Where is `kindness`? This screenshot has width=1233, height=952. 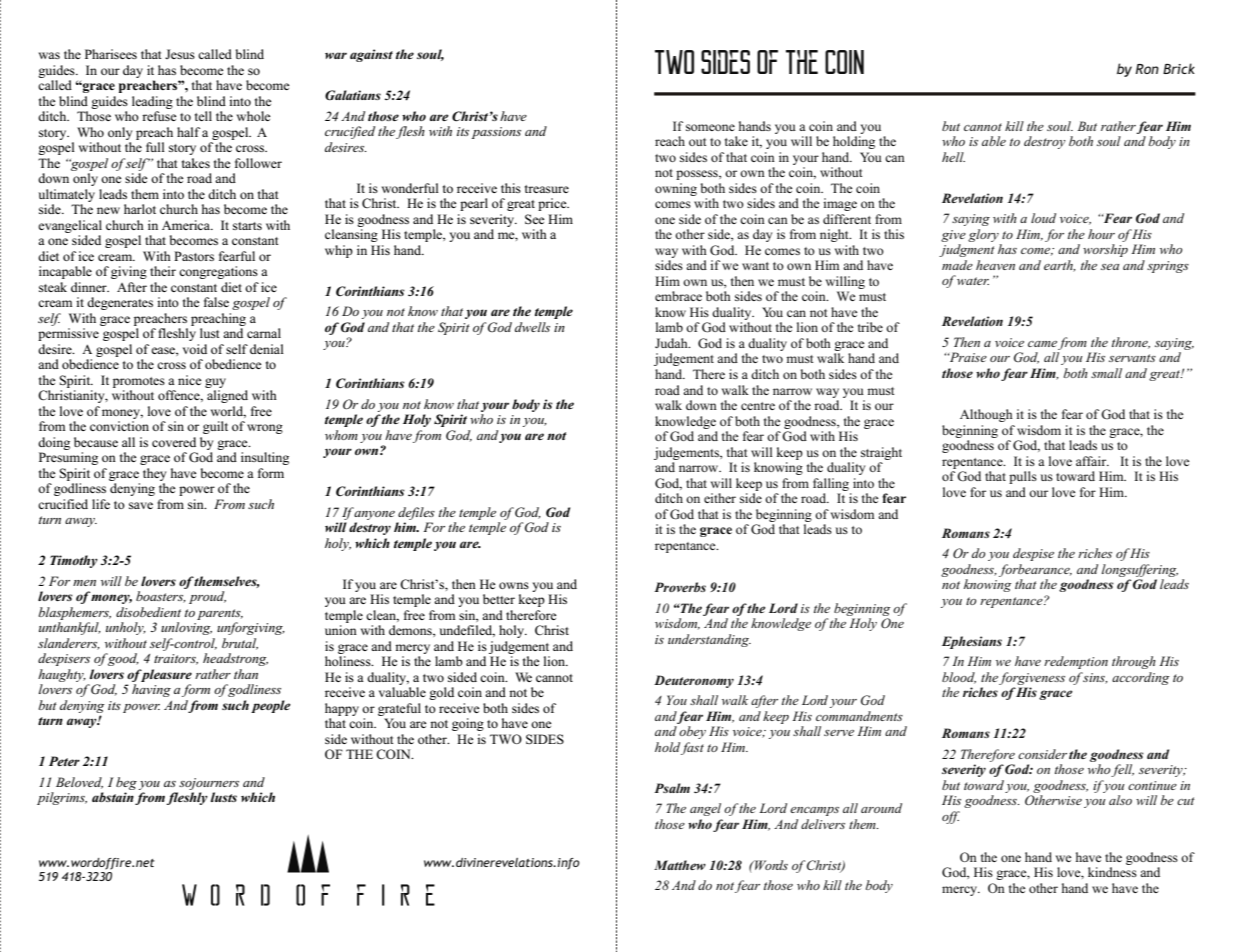 kindness is located at coordinates (1112, 872).
